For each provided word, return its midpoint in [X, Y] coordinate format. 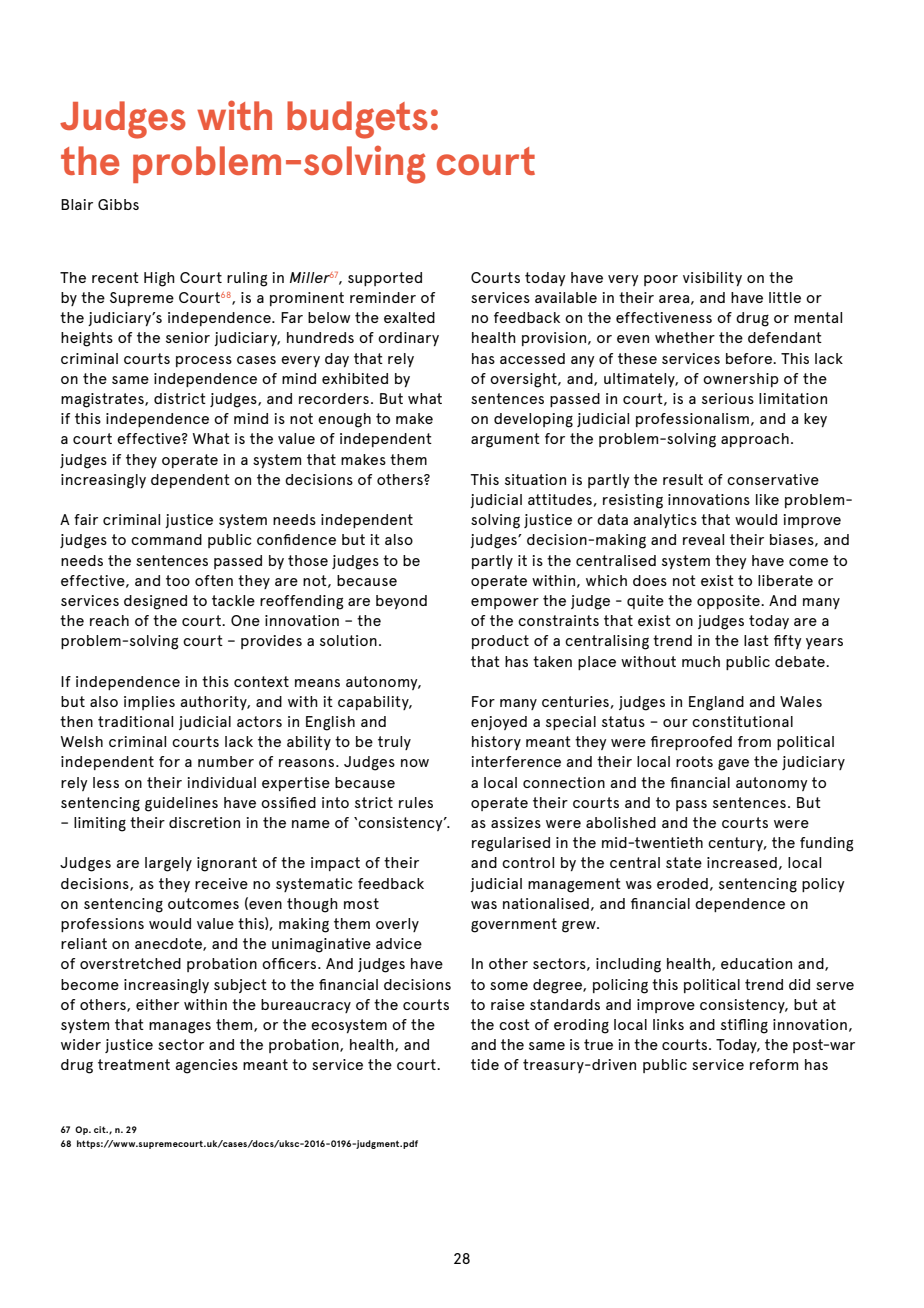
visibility [712, 279]
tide [485, 1064]
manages [180, 1028]
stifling [744, 1026]
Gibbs [118, 204]
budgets [357, 120]
